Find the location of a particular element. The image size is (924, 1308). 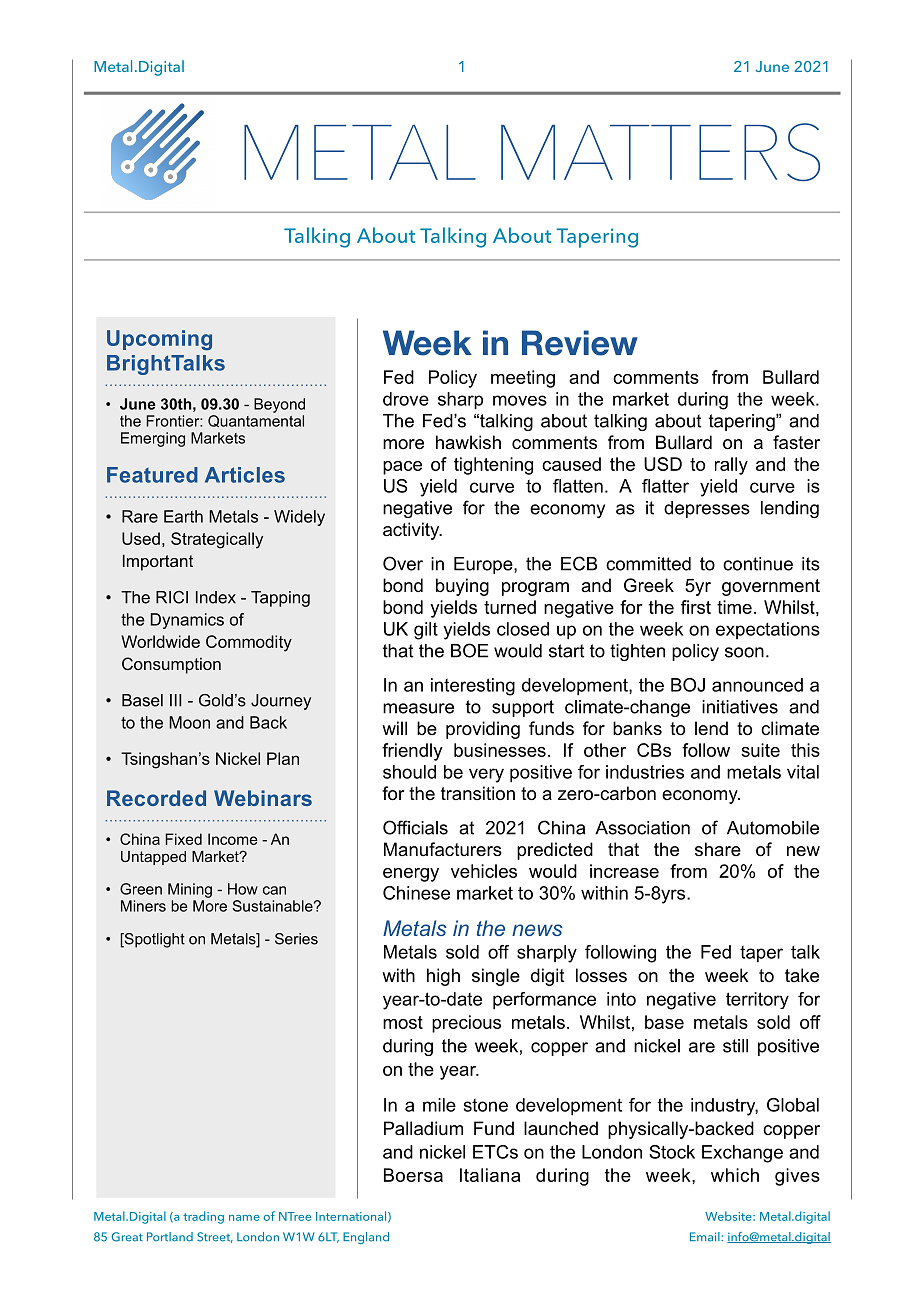

Review is located at coordinates (580, 343).
